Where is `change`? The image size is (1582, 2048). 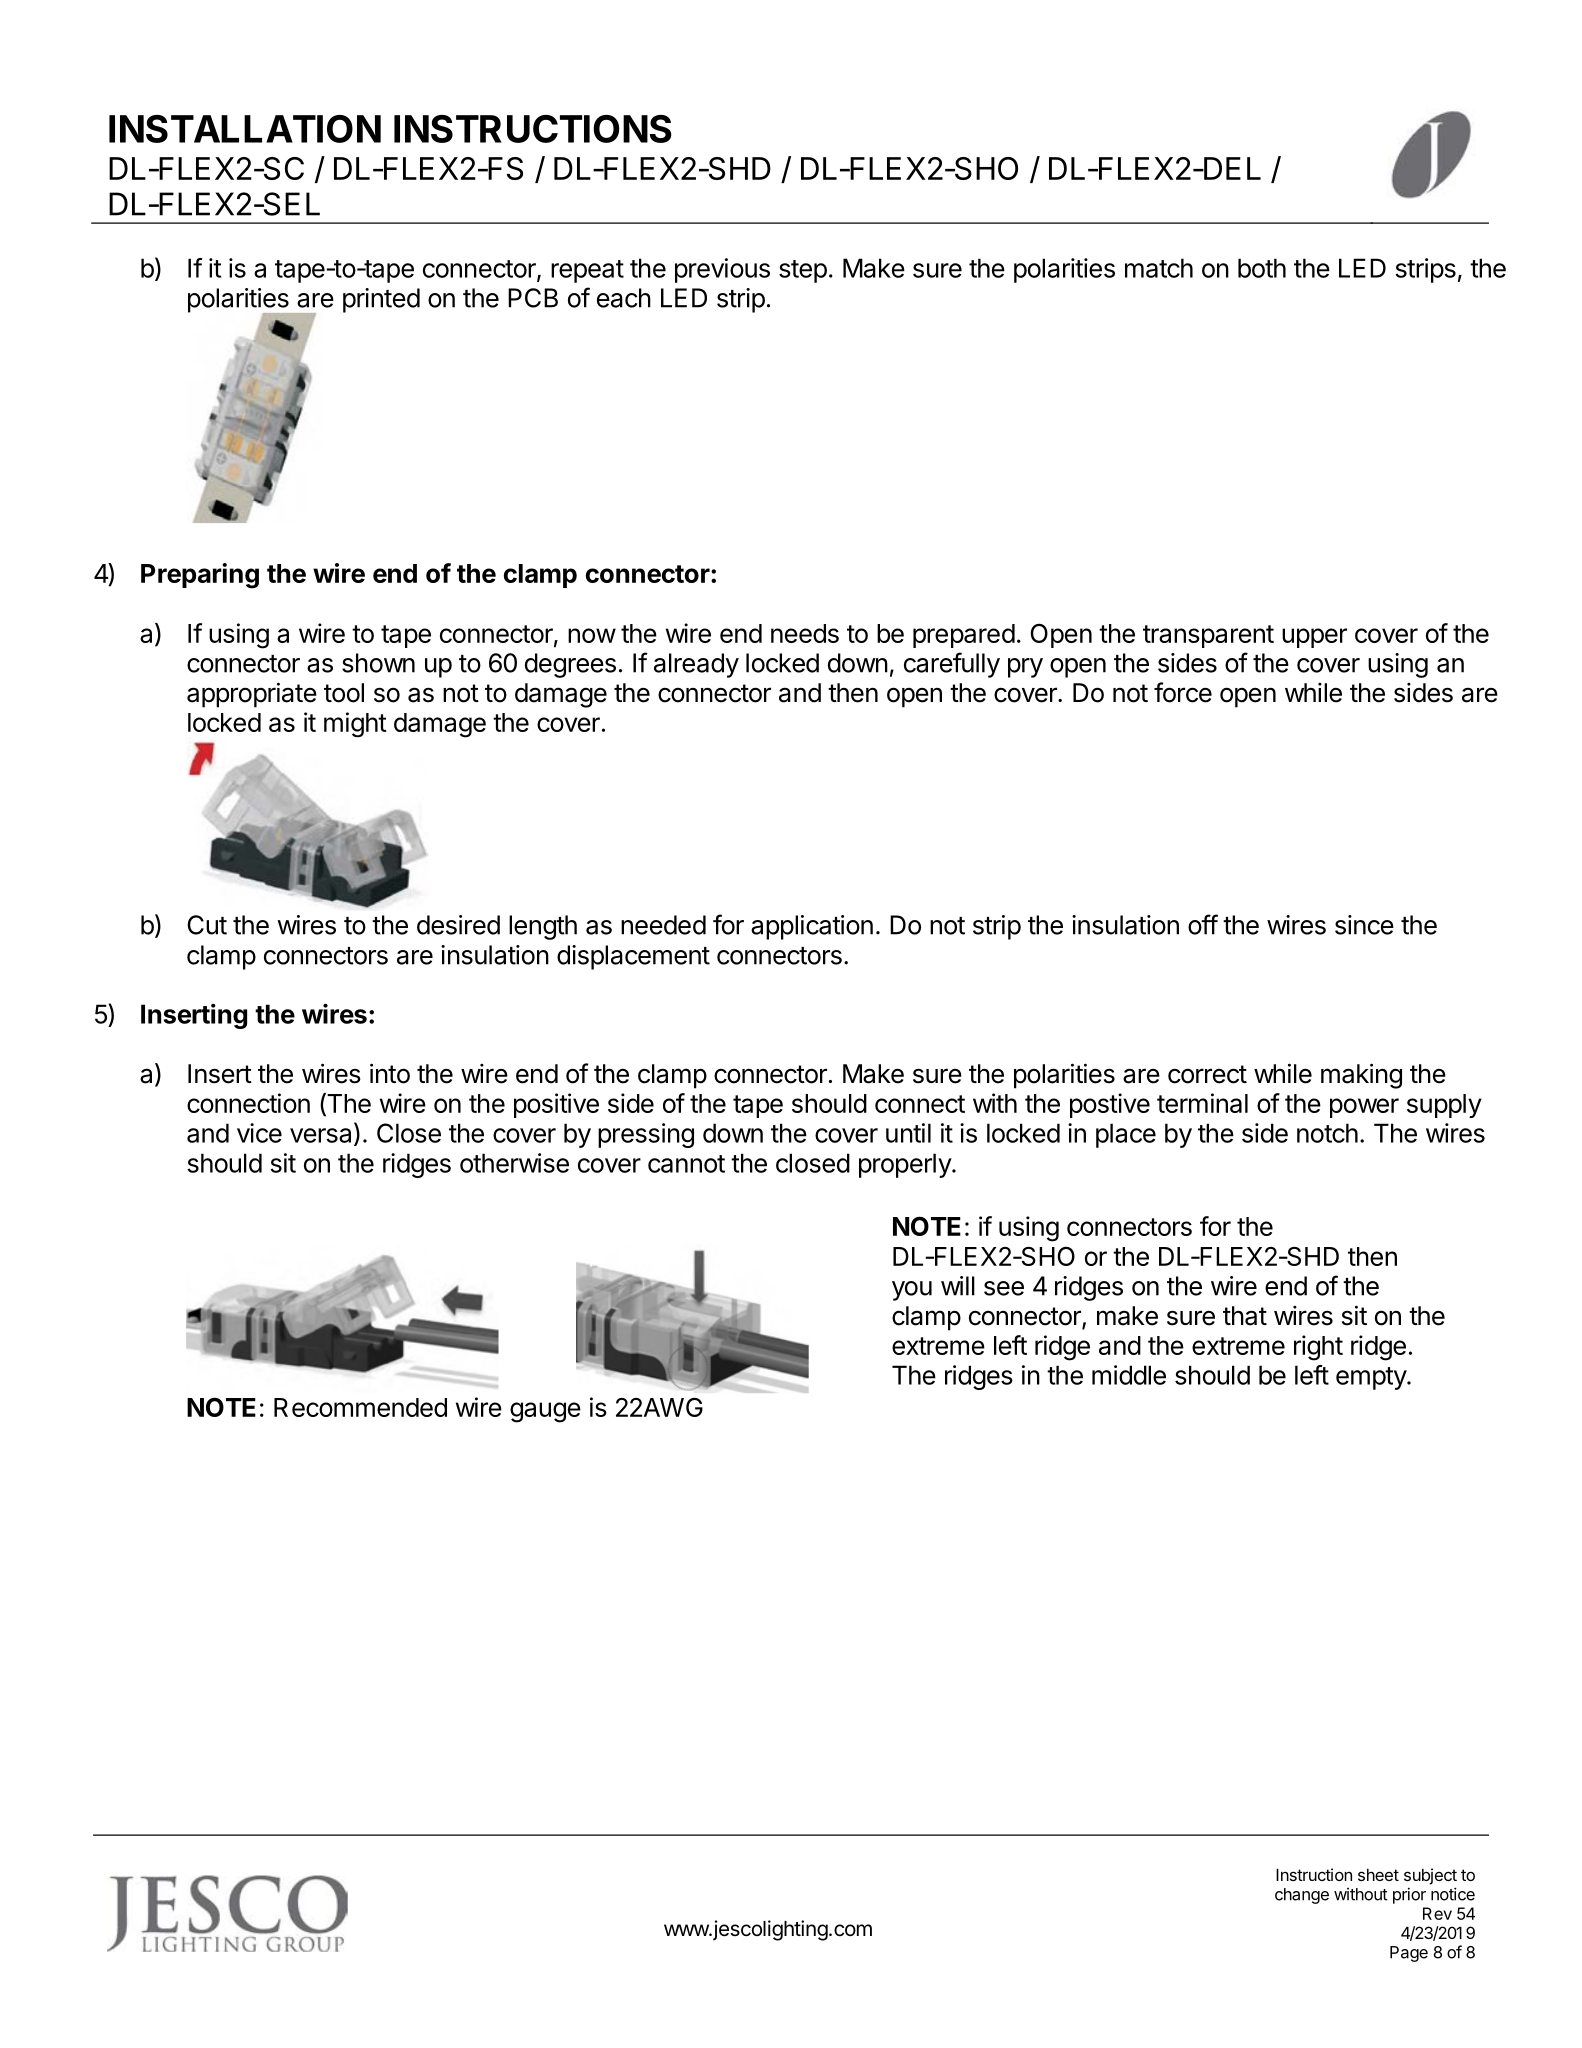 change is located at coordinates (1302, 1896).
